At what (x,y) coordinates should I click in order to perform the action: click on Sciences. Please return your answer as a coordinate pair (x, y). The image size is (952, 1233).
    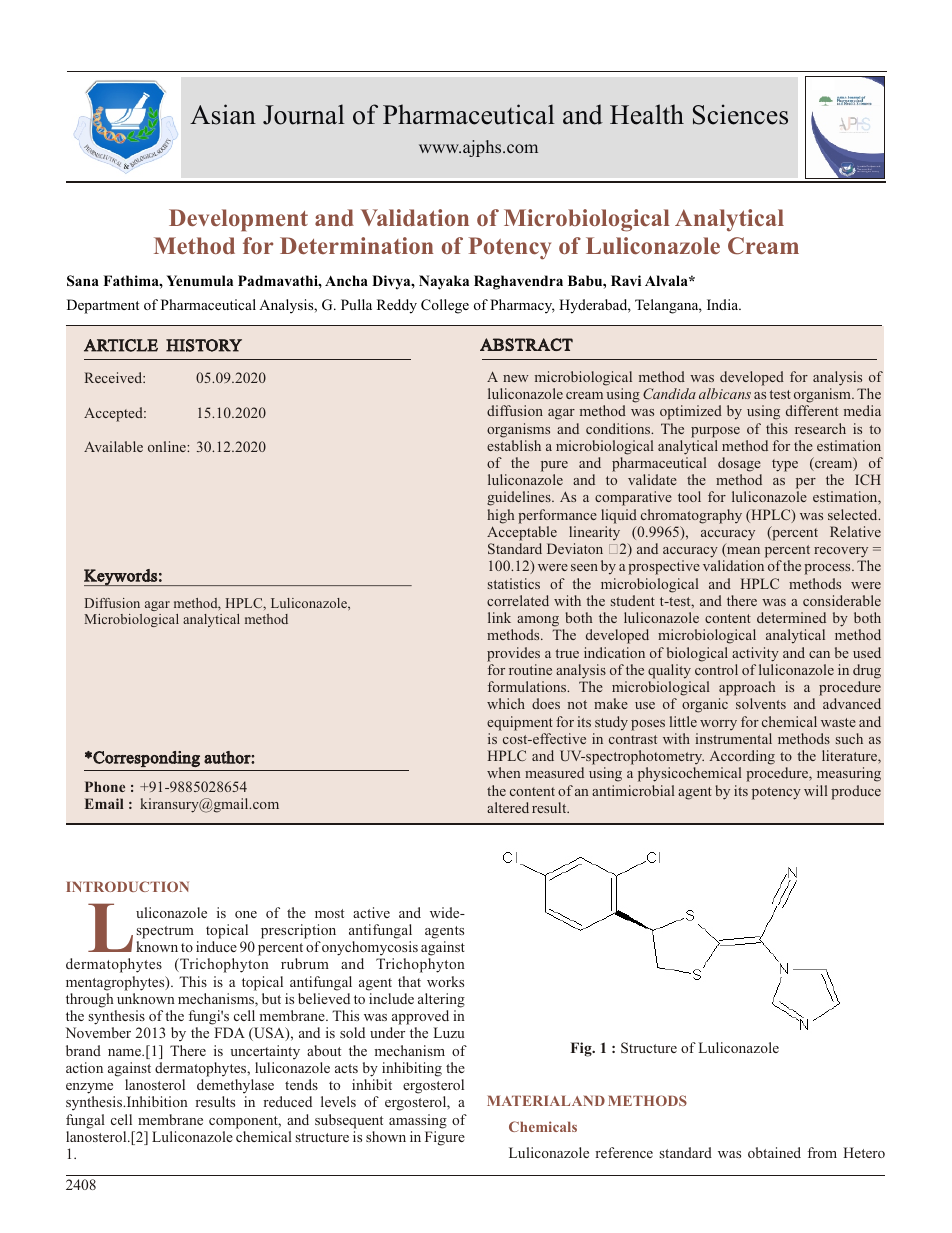
    Looking at the image, I should click on (740, 114).
